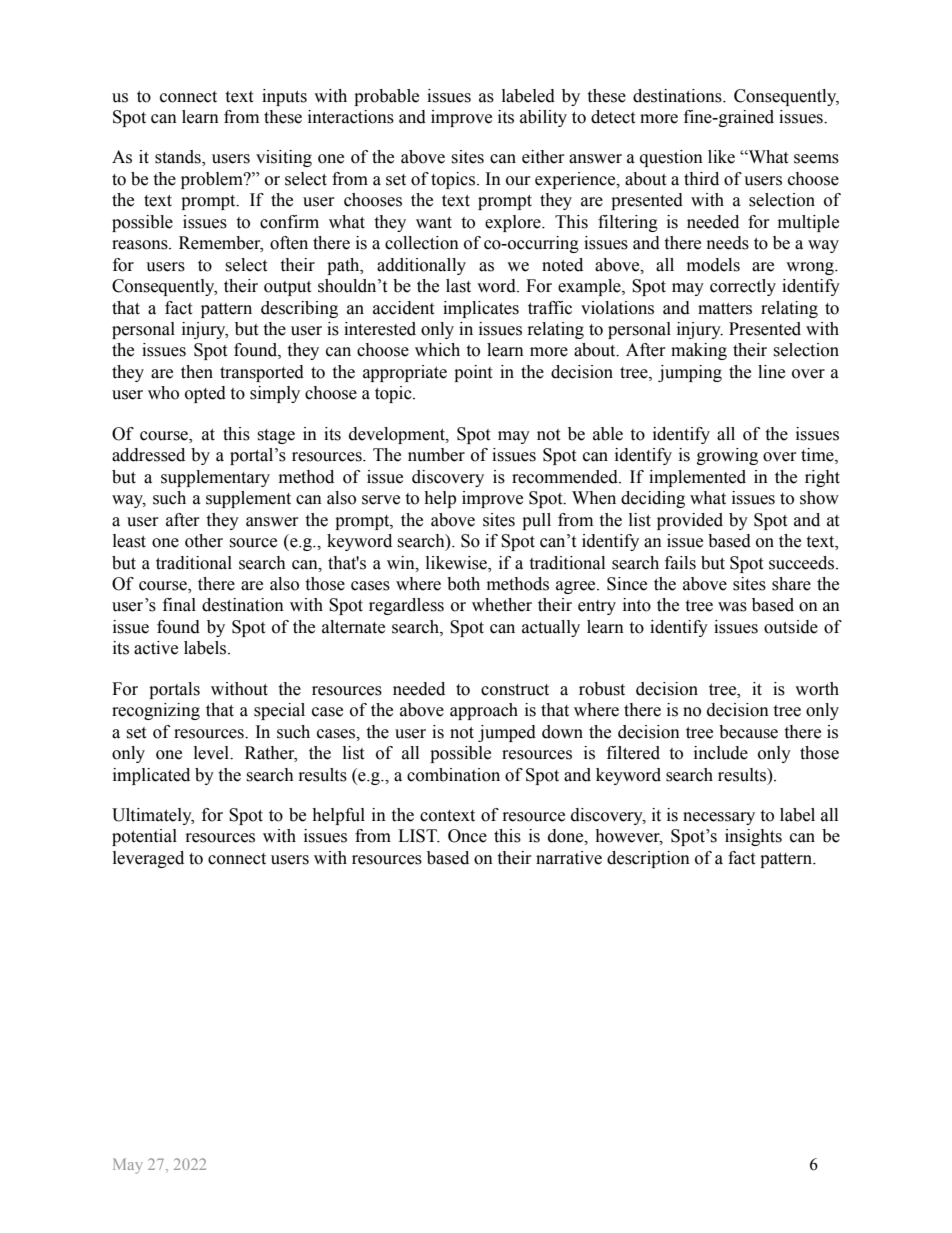  What do you see at coordinates (671, 158) in the screenshot?
I see `question` at bounding box center [671, 158].
